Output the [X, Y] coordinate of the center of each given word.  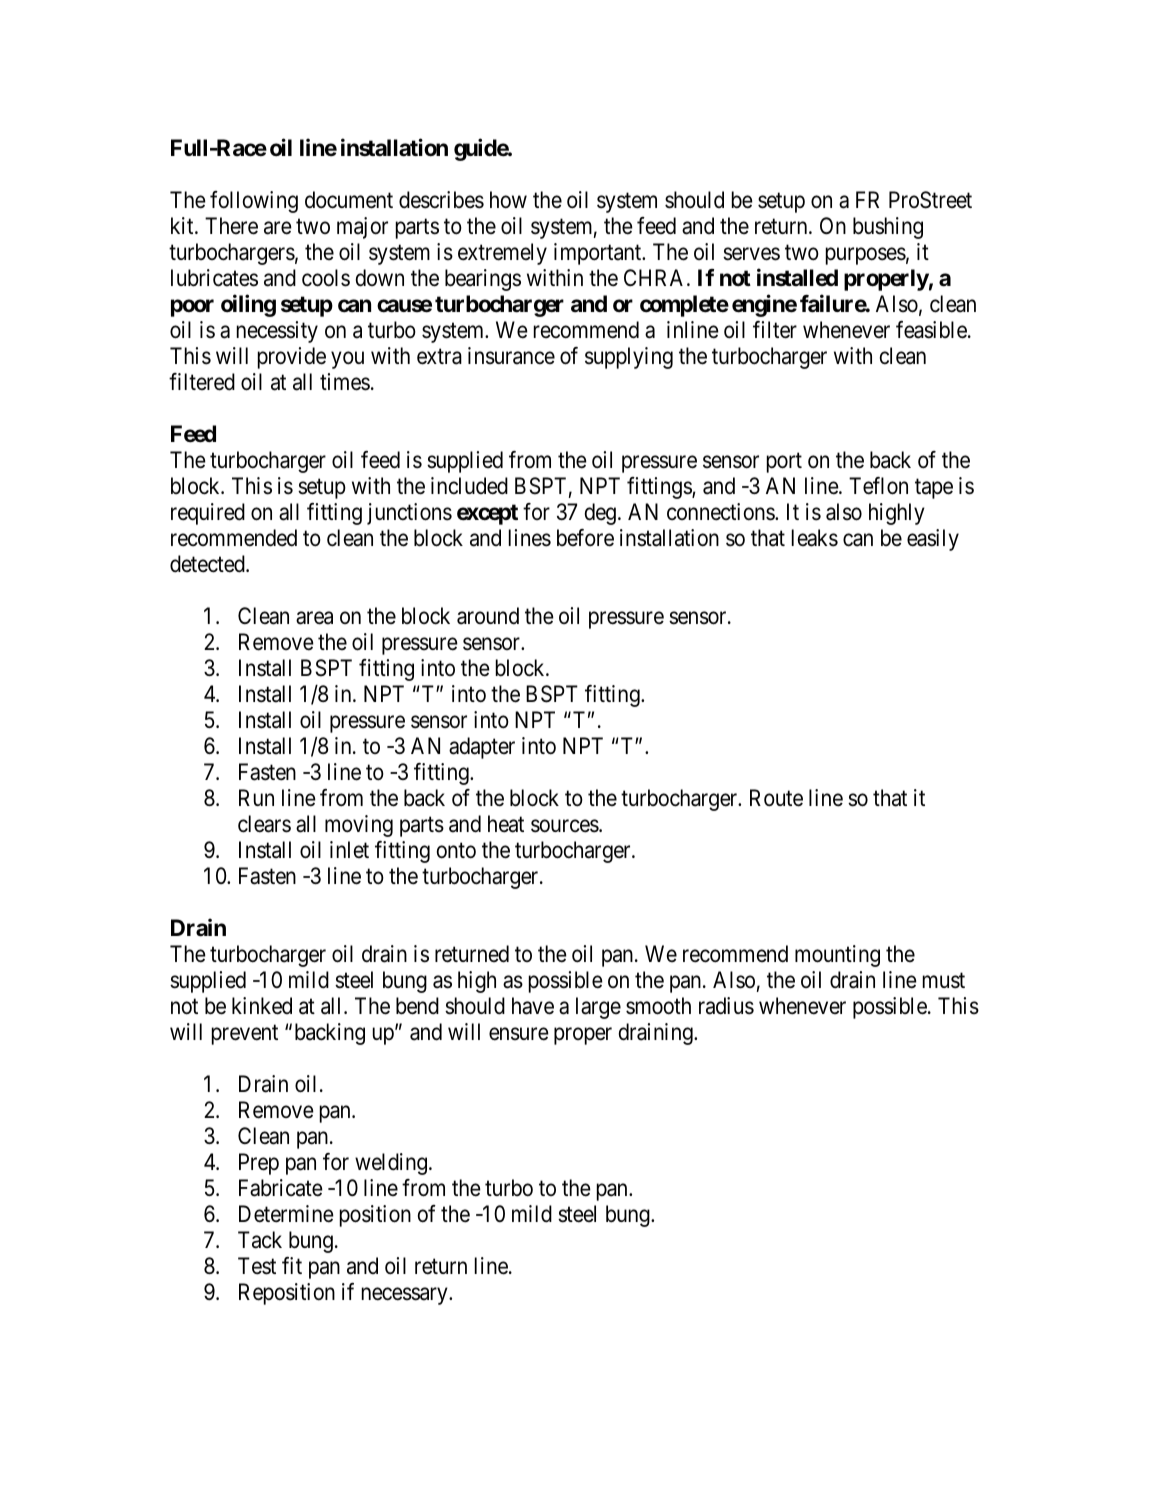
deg [600, 514]
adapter [482, 748]
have [533, 1006]
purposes [866, 256]
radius [726, 1006]
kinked [262, 1006]
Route [776, 798]
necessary [406, 1296]
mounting [837, 956]
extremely [502, 254]
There [231, 226]
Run [256, 797]
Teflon [878, 486]
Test [257, 1266]
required [208, 514]
